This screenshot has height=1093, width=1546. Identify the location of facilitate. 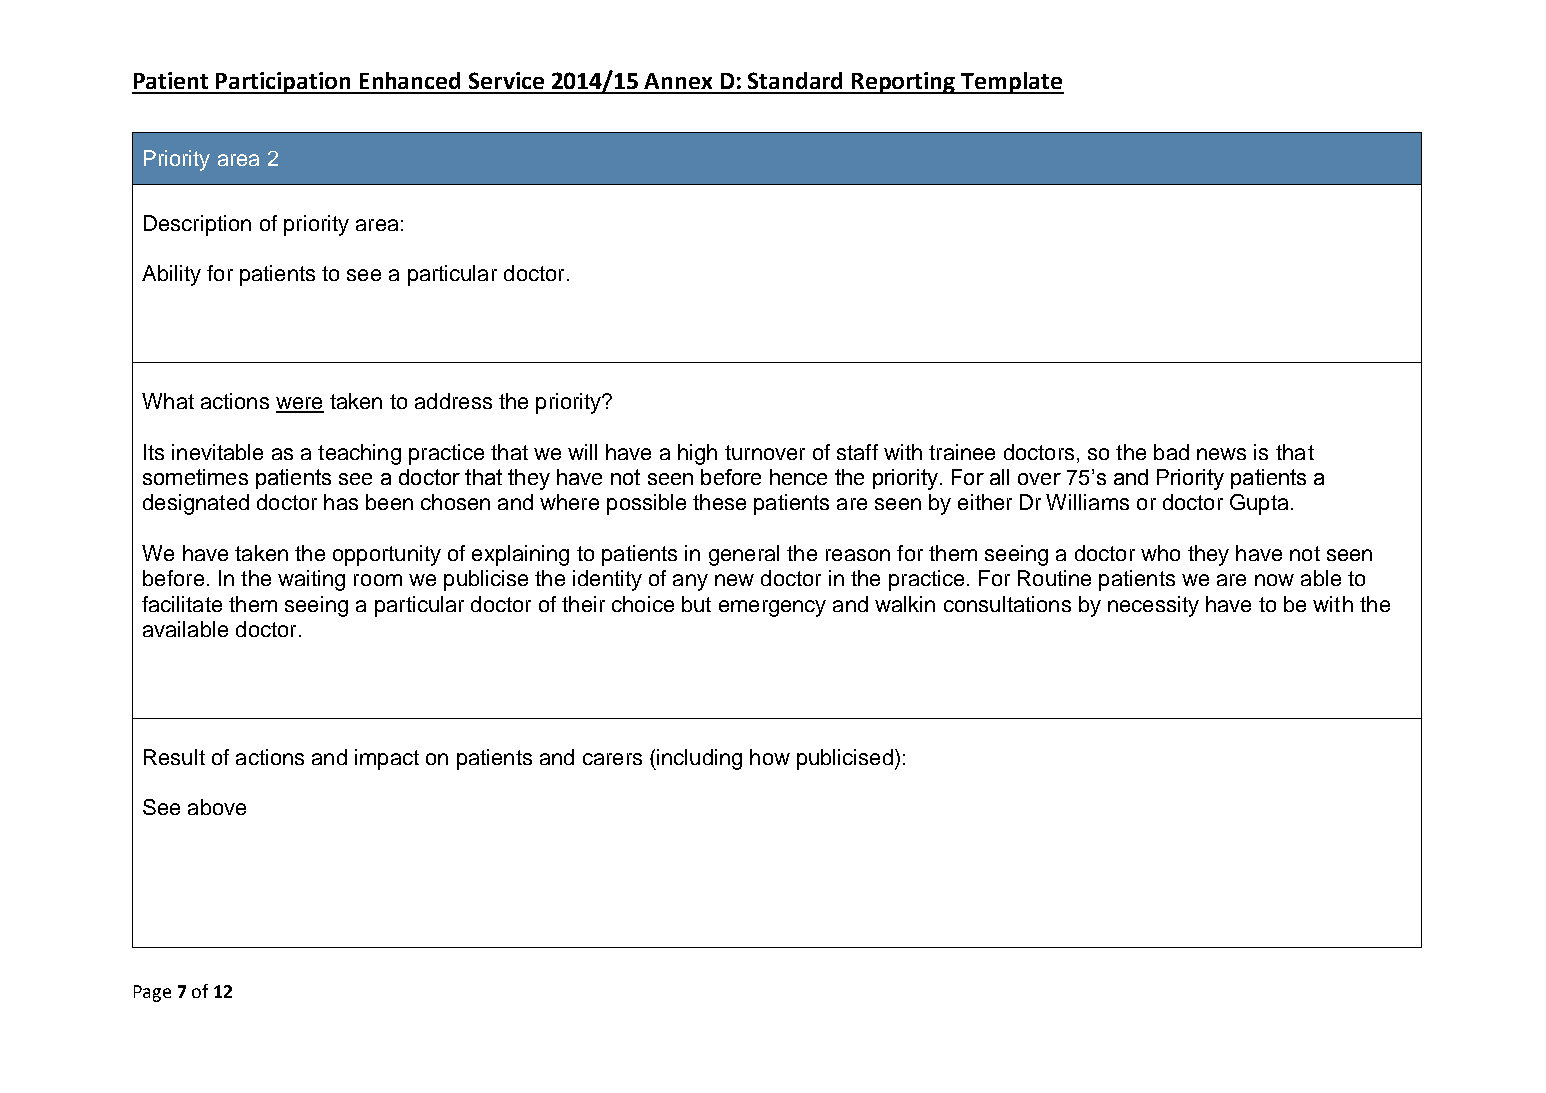
(182, 604).
